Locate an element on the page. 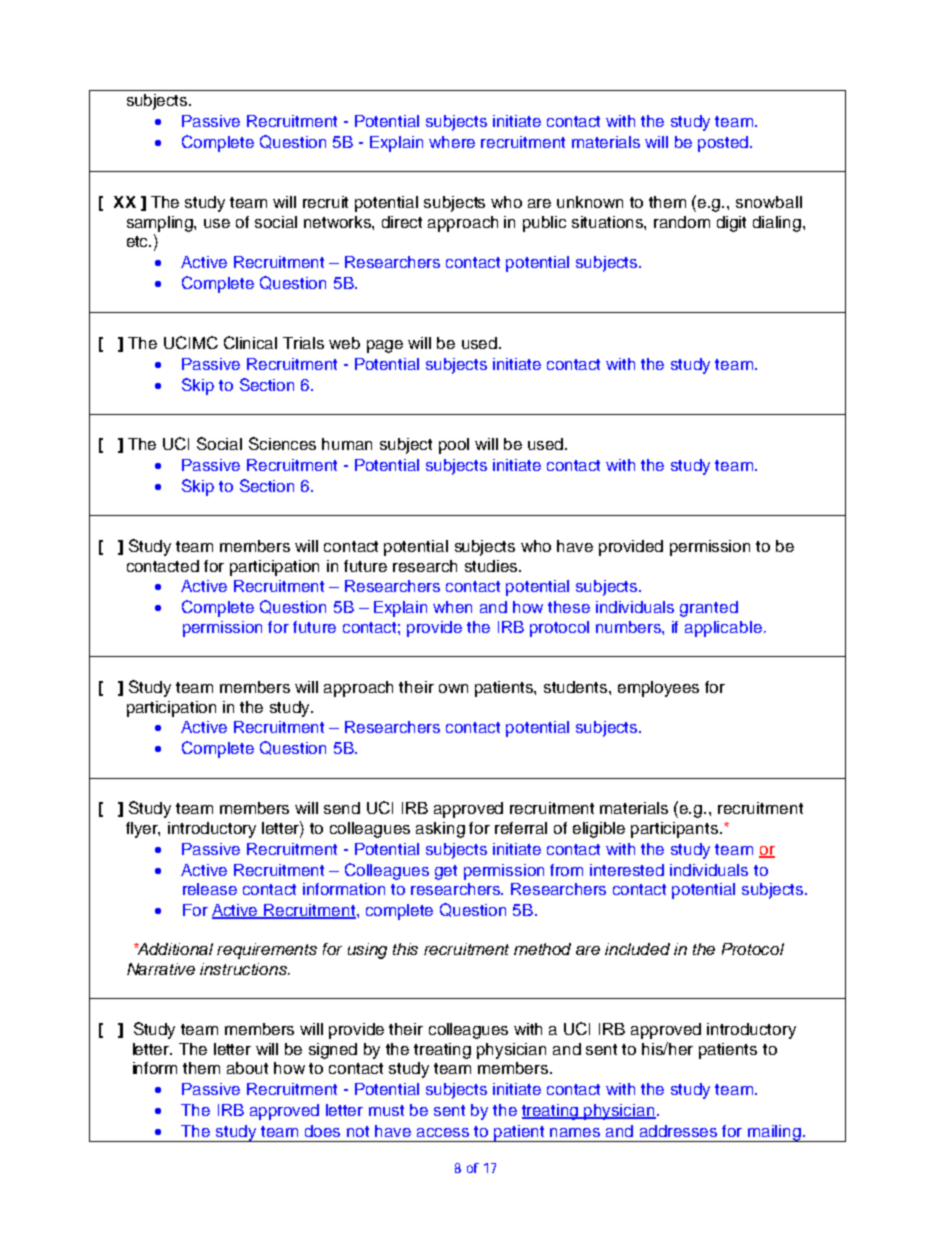  etc is located at coordinates (139, 241).
